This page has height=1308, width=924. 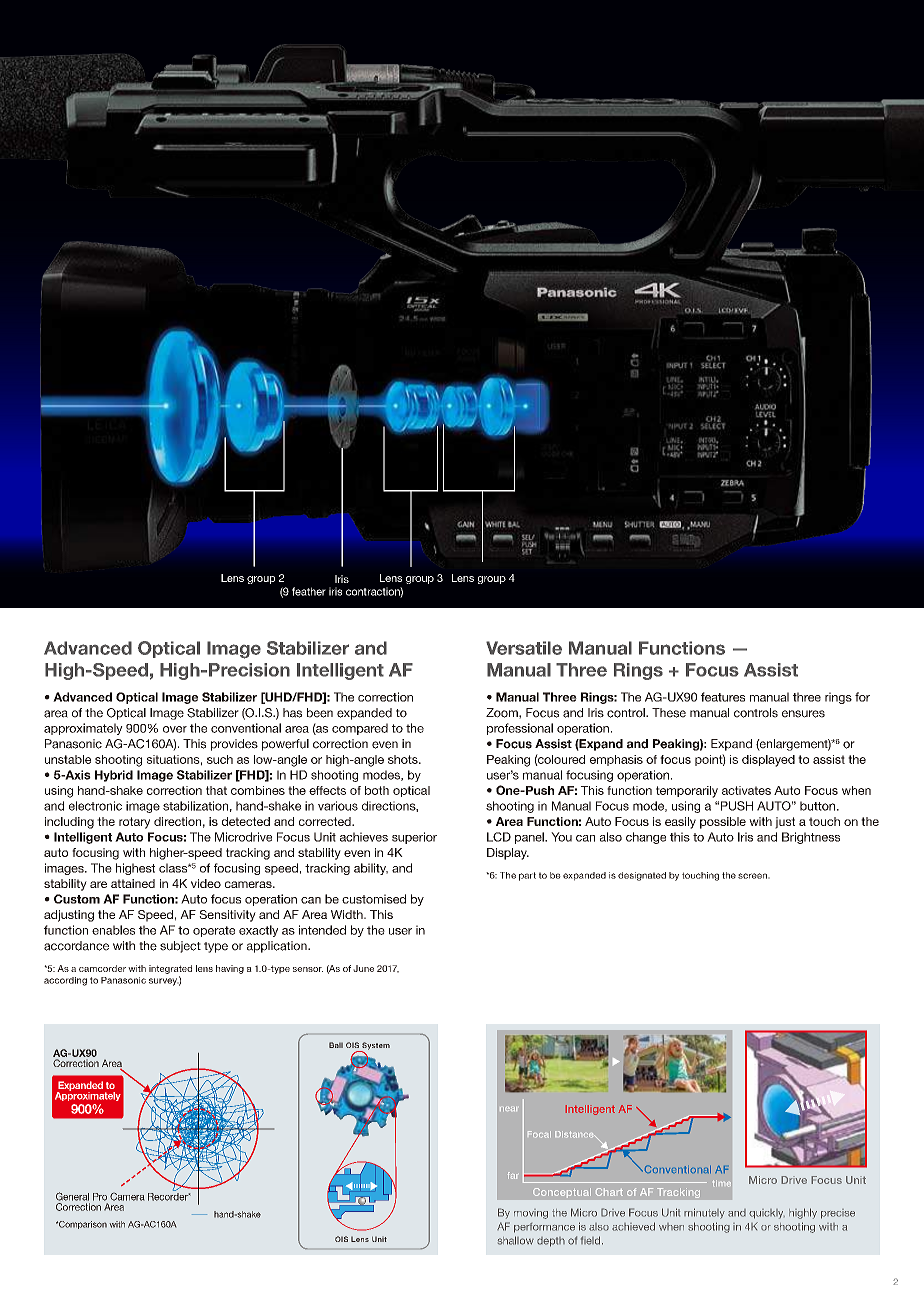 What do you see at coordinates (516, 1240) in the page?
I see `shallow` at bounding box center [516, 1240].
